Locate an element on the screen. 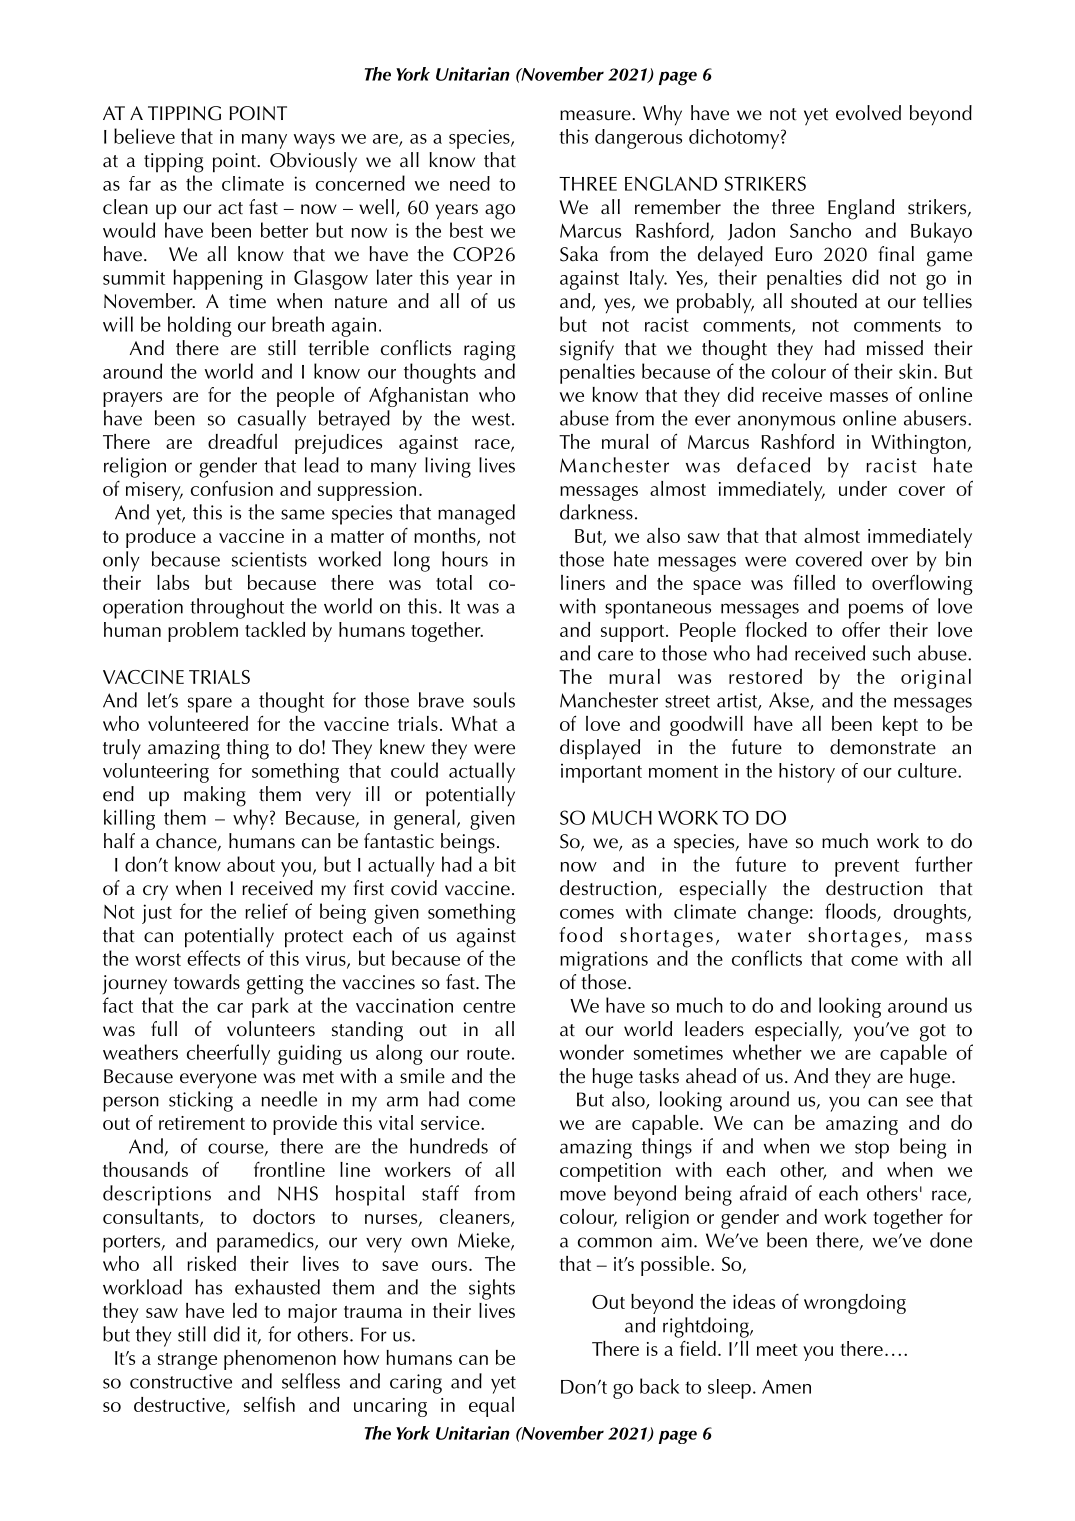 The height and width of the screenshot is (1521, 1075). evolved is located at coordinates (868, 113).
